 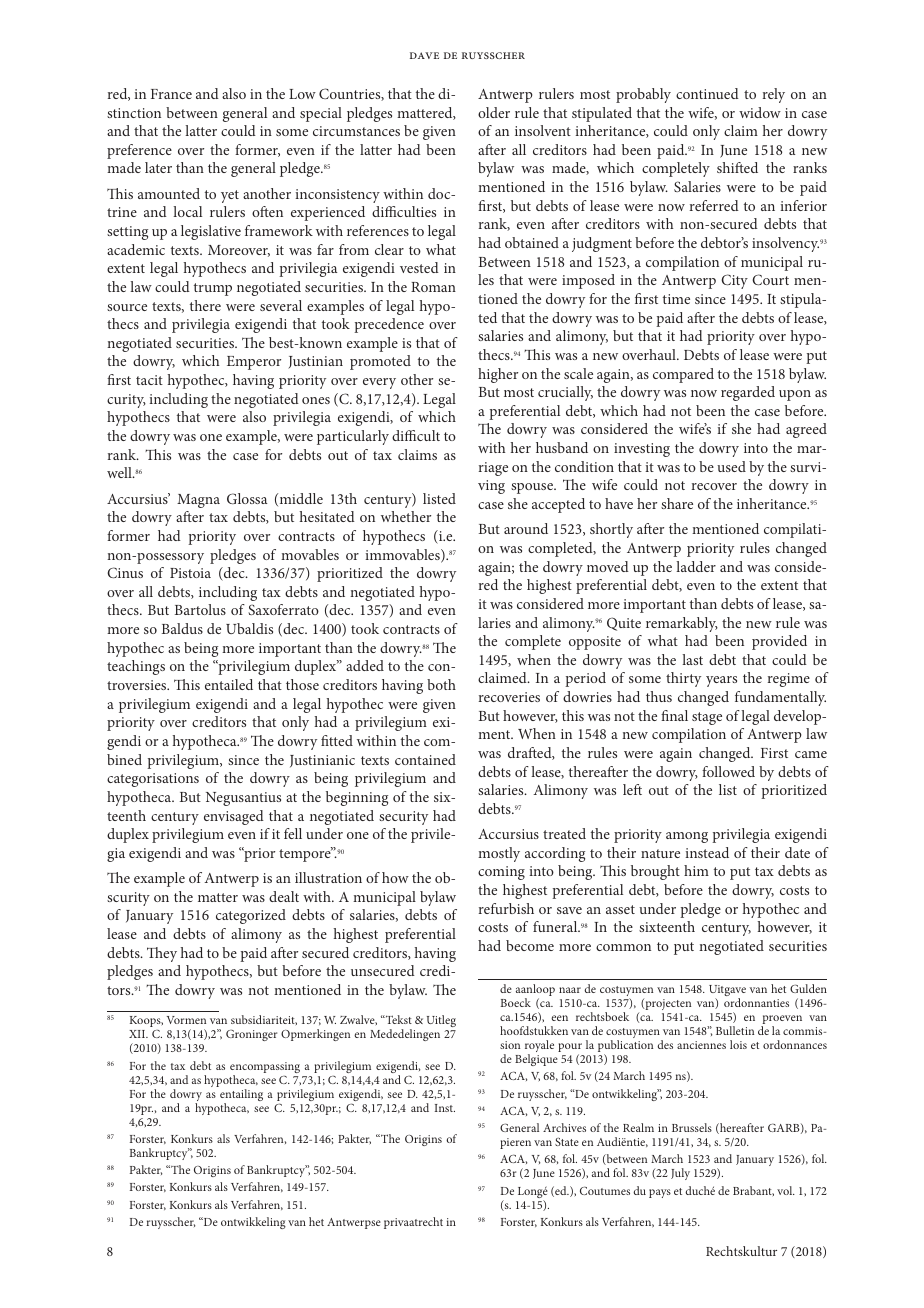 What do you see at coordinates (171, 94) in the screenshot?
I see `France` at bounding box center [171, 94].
